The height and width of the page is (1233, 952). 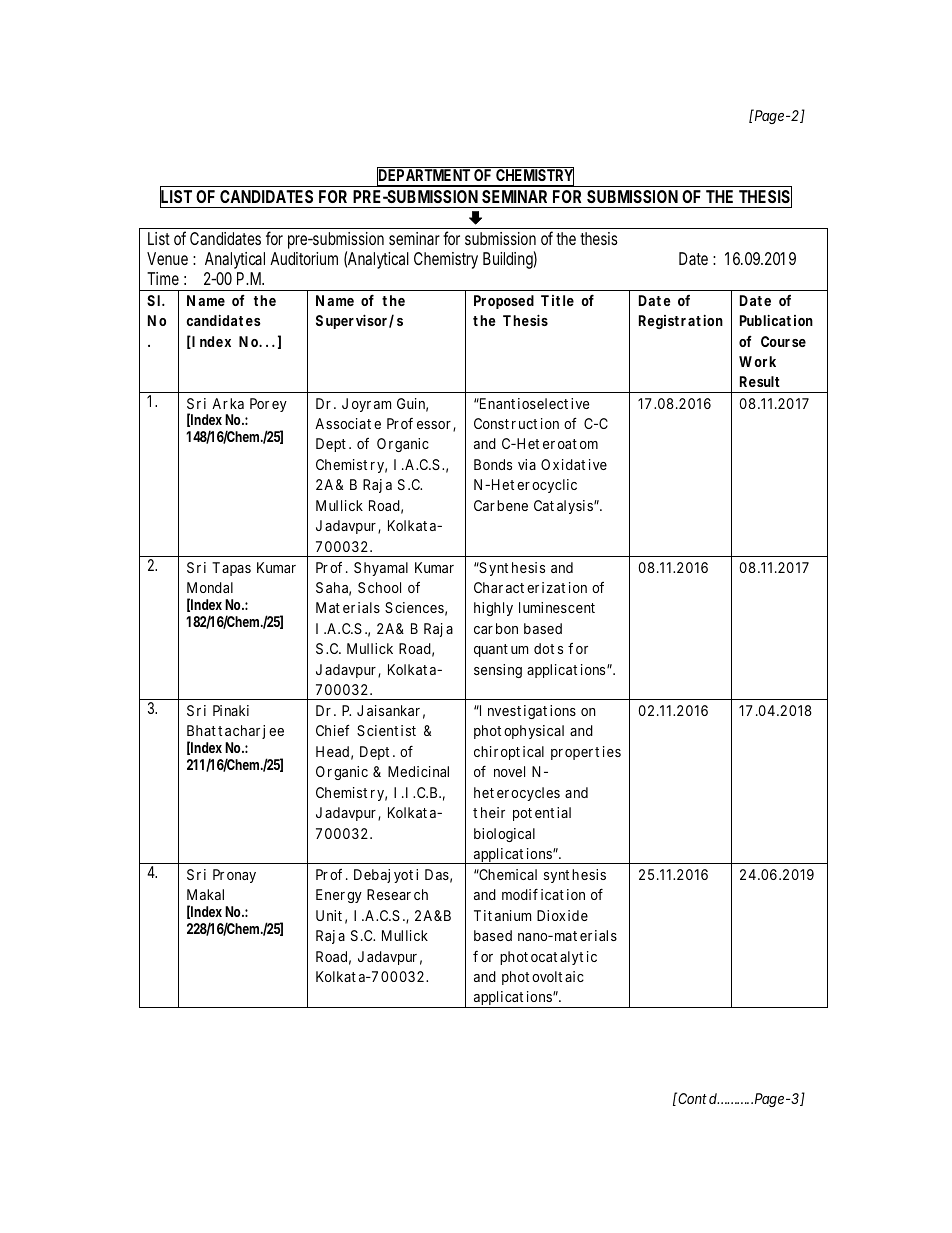 I want to click on novel, so click(x=509, y=771).
